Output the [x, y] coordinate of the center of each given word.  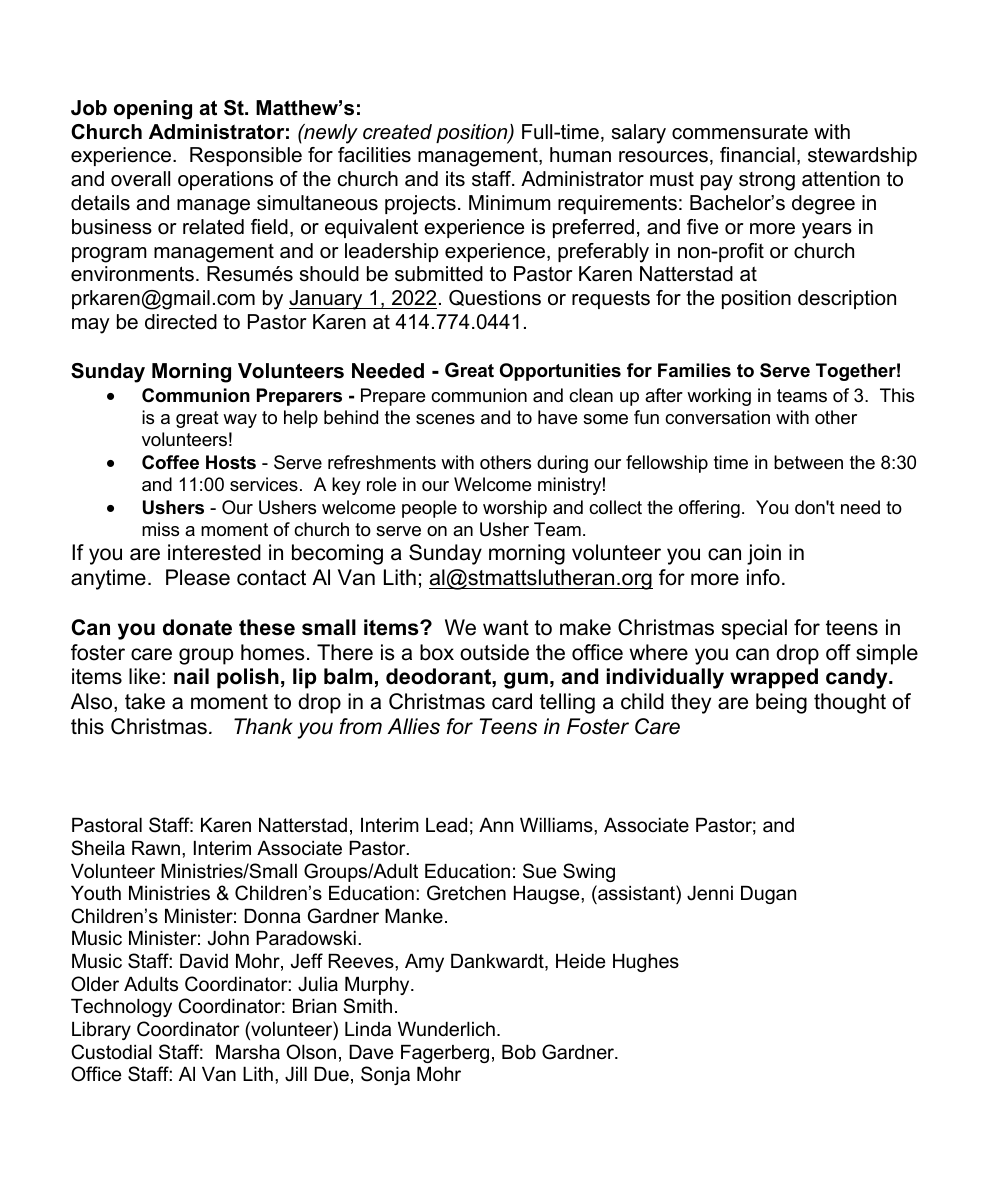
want [506, 628]
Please [198, 577]
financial [757, 155]
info [763, 577]
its [455, 179]
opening [153, 110]
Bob [519, 1052]
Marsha [248, 1052]
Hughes [646, 963]
